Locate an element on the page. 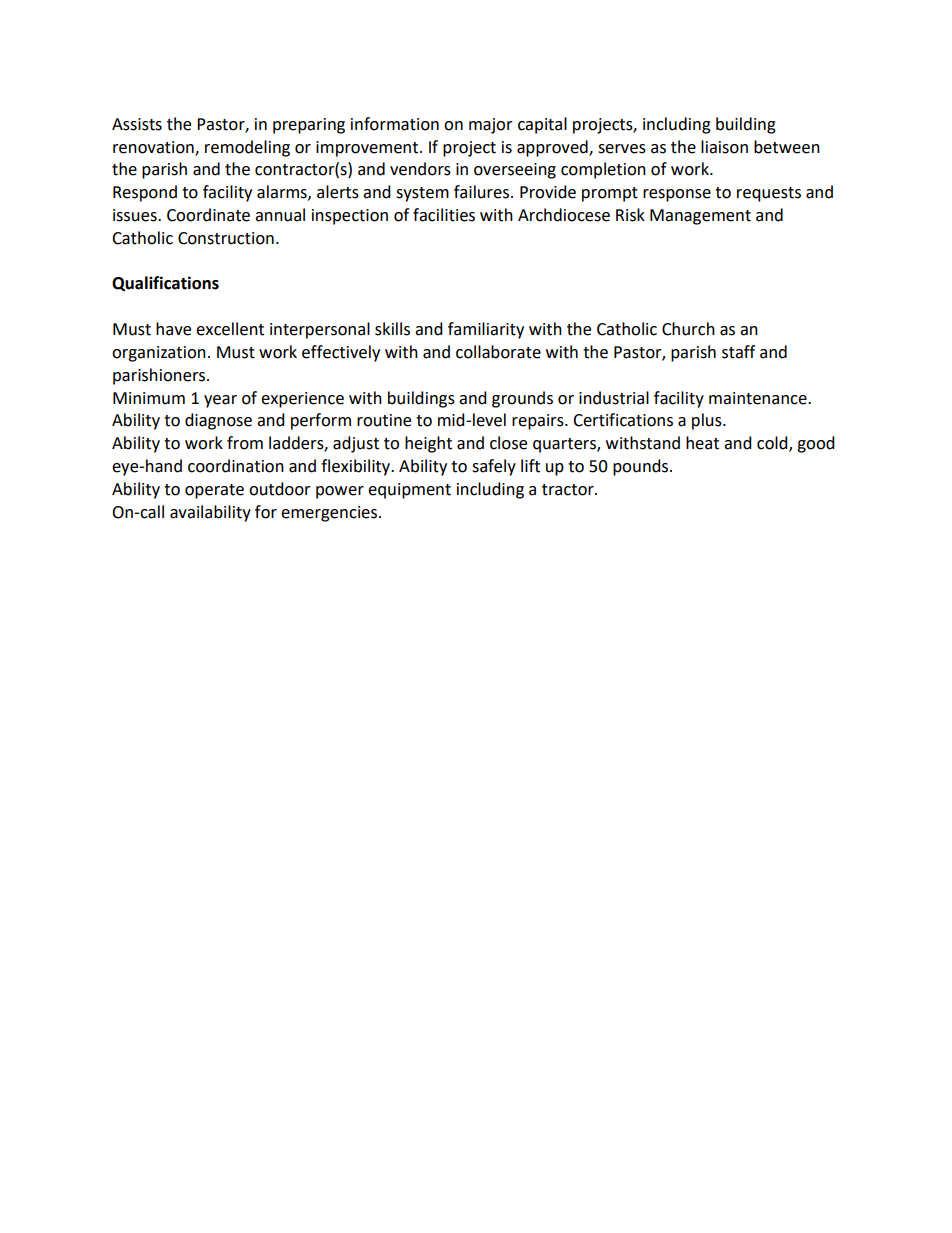 The width and height of the image is (952, 1233). plus is located at coordinates (708, 421).
